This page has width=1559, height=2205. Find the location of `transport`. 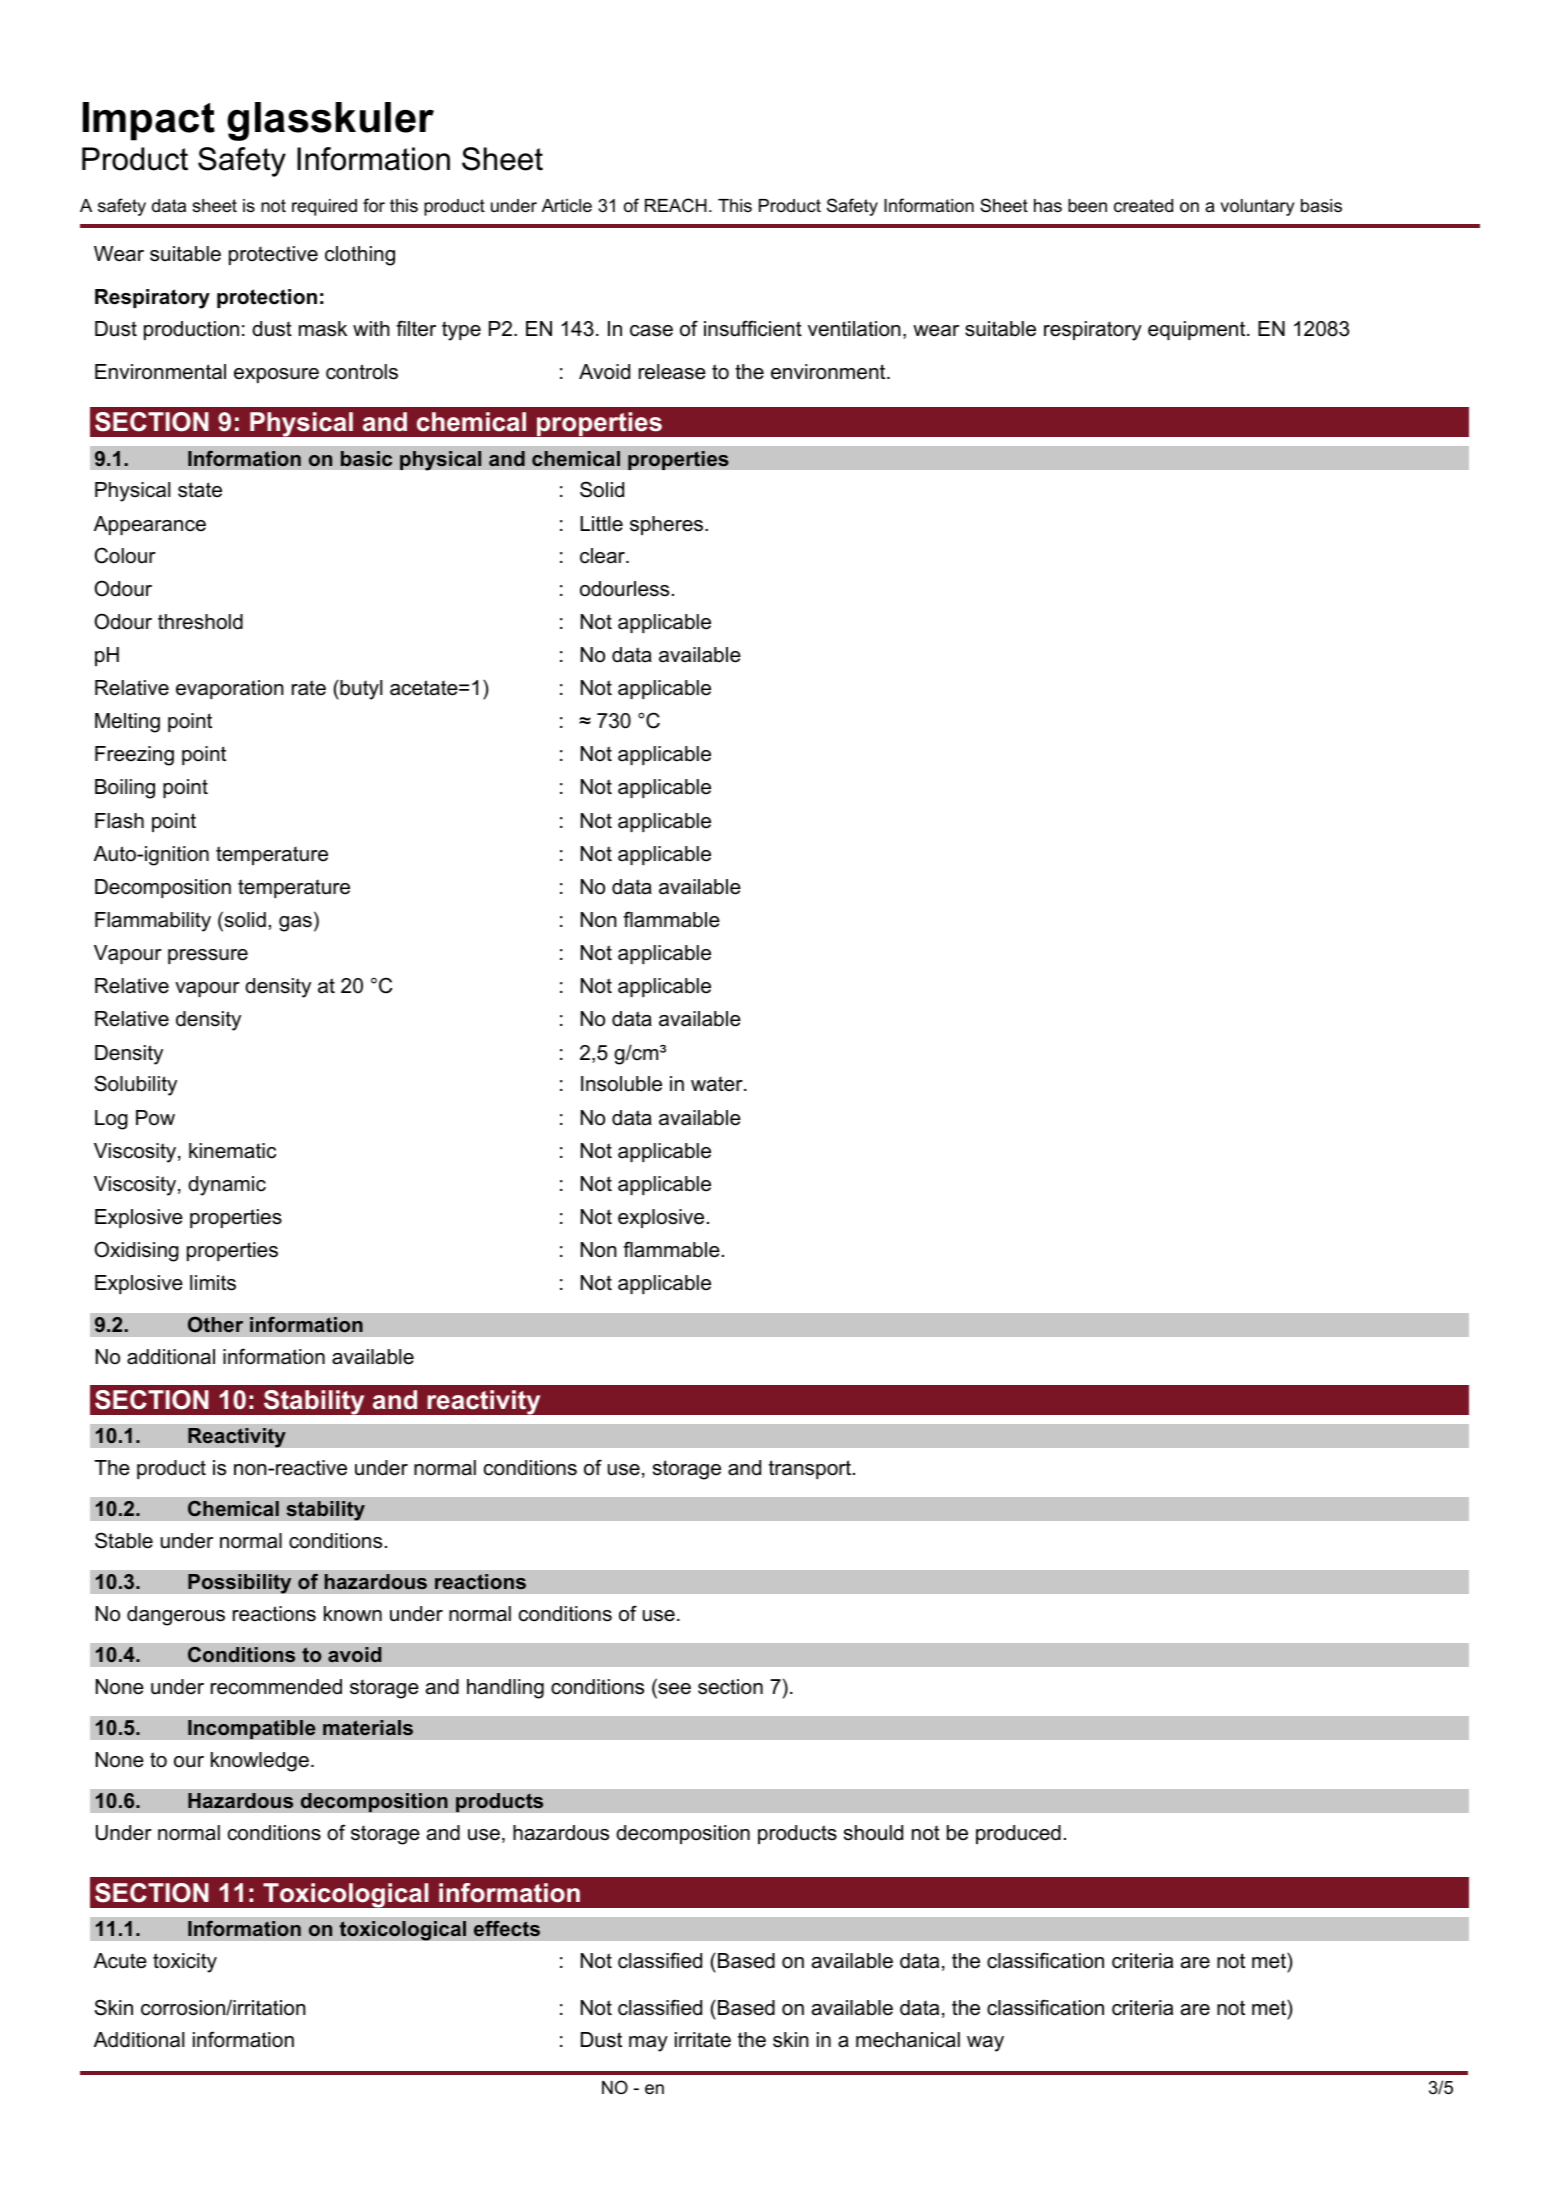

transport is located at coordinates (811, 1469).
